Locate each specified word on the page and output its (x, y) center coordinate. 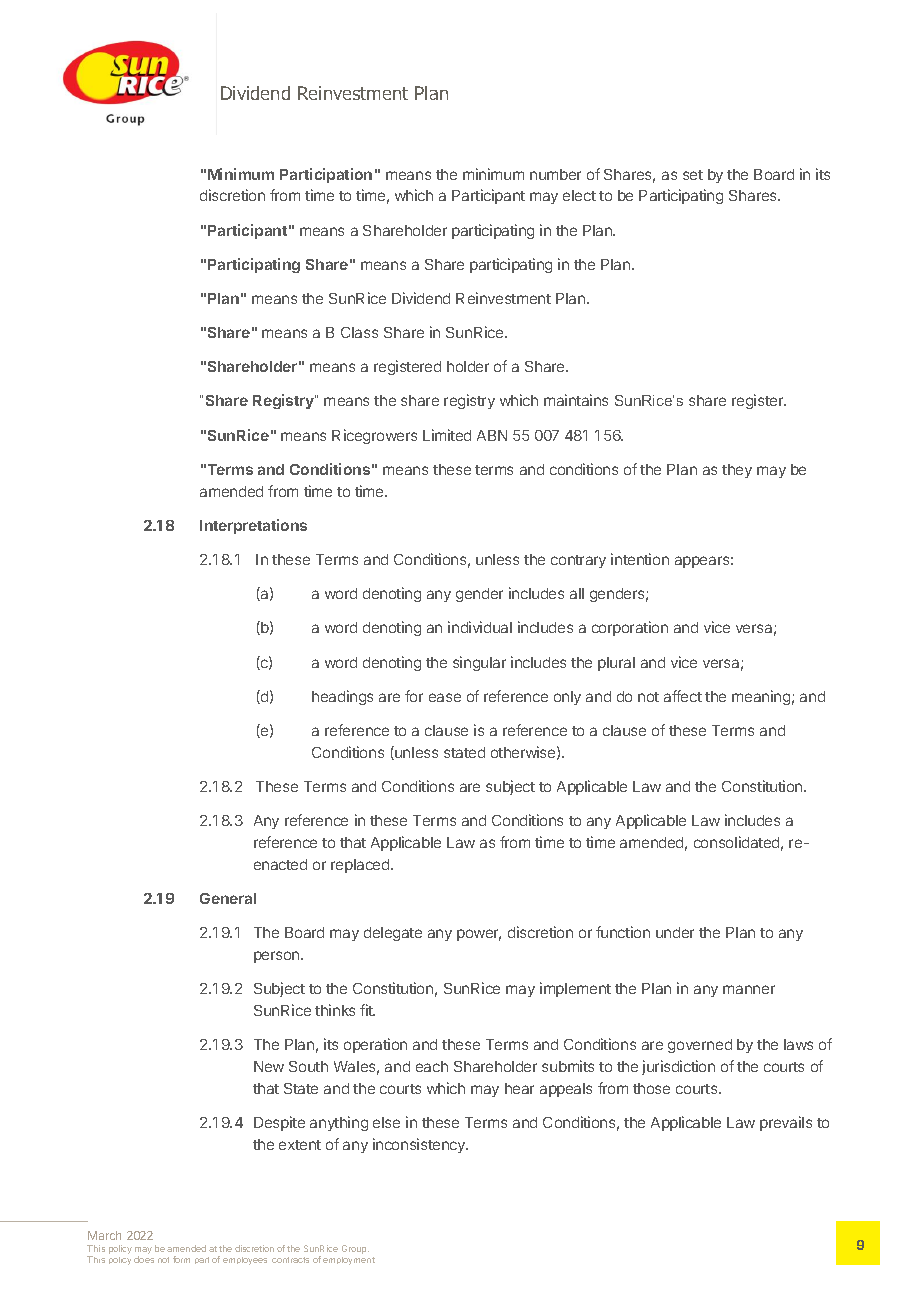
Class (359, 332)
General (228, 898)
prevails (786, 1123)
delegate (393, 934)
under (675, 932)
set (693, 175)
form (181, 1259)
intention (640, 559)
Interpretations (253, 526)
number (555, 174)
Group (355, 1249)
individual (480, 627)
